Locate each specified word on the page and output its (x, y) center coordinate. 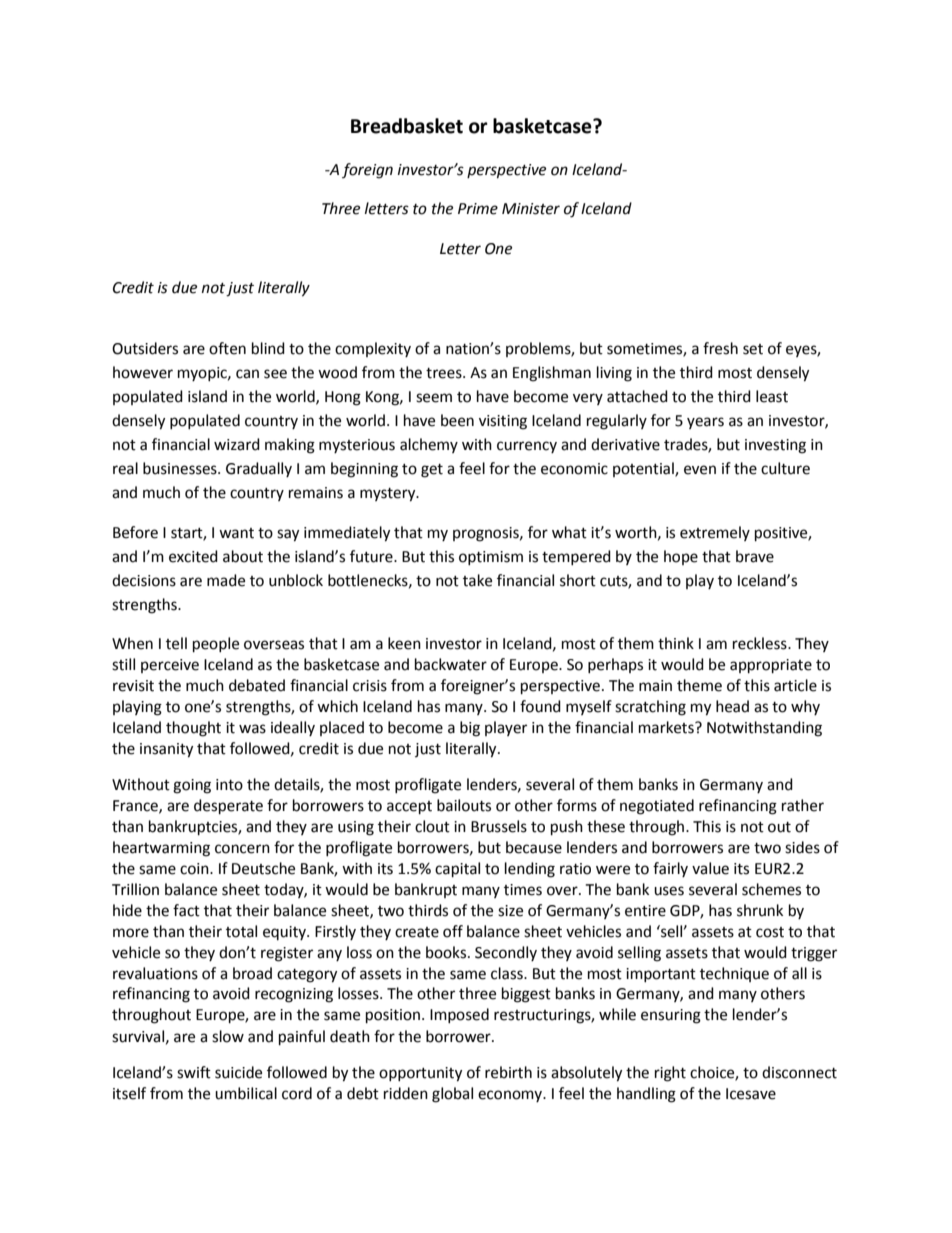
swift (194, 1072)
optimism (491, 558)
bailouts (464, 805)
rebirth (508, 1072)
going (192, 786)
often (227, 348)
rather (803, 805)
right (670, 1074)
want (236, 533)
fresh (720, 348)
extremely (715, 533)
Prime (478, 209)
